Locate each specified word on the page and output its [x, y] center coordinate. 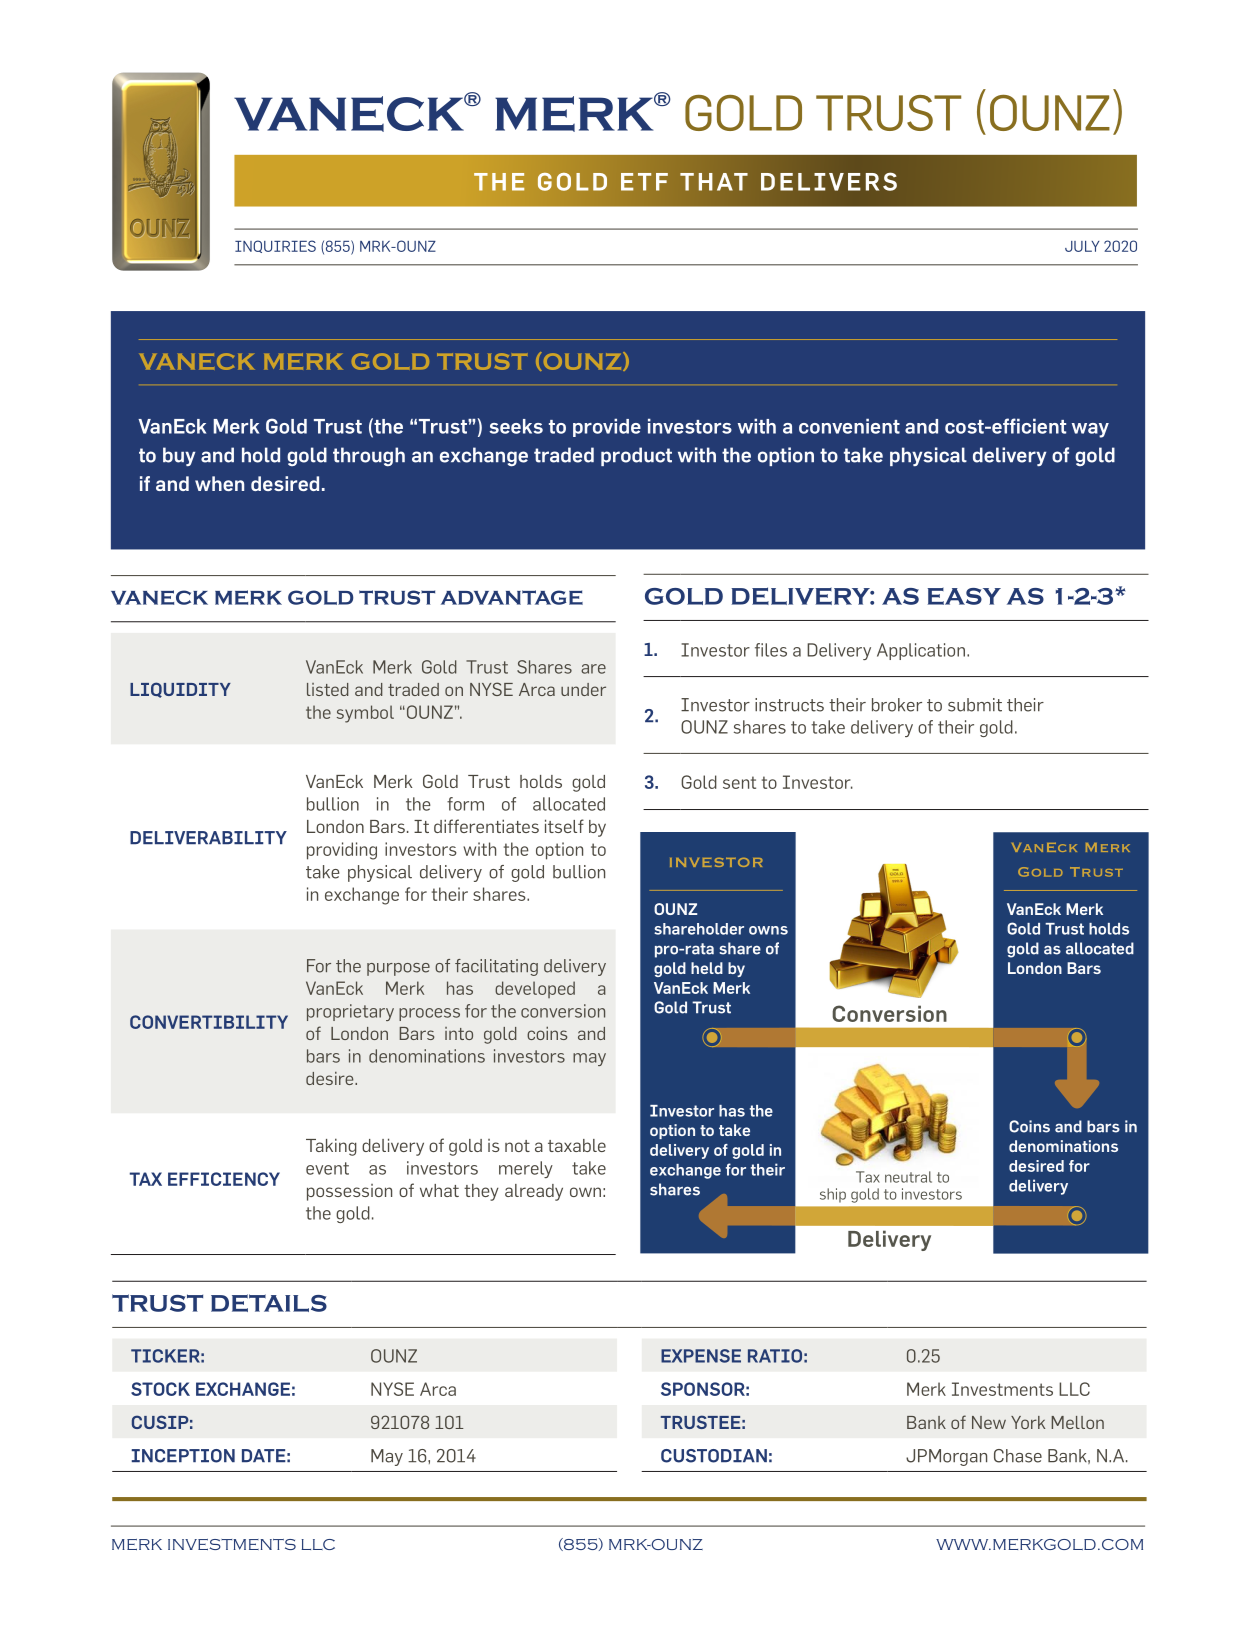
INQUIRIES [275, 246]
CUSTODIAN [714, 1456]
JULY [1082, 246]
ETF [644, 182]
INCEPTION [183, 1456]
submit [975, 705]
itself [564, 826]
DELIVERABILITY [208, 838]
